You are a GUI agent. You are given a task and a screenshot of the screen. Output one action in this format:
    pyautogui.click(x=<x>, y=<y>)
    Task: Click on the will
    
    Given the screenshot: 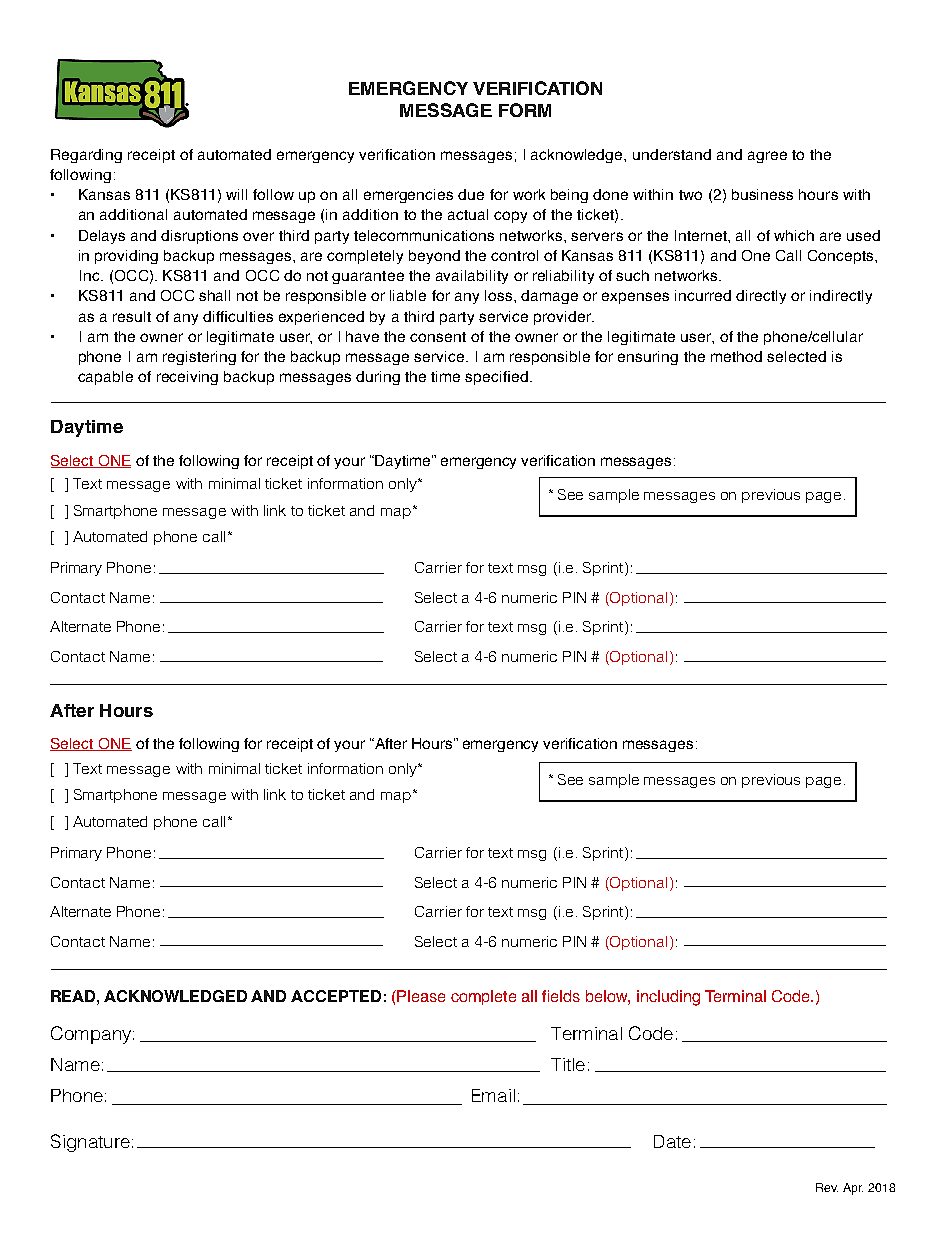 What is the action you would take?
    pyautogui.click(x=236, y=194)
